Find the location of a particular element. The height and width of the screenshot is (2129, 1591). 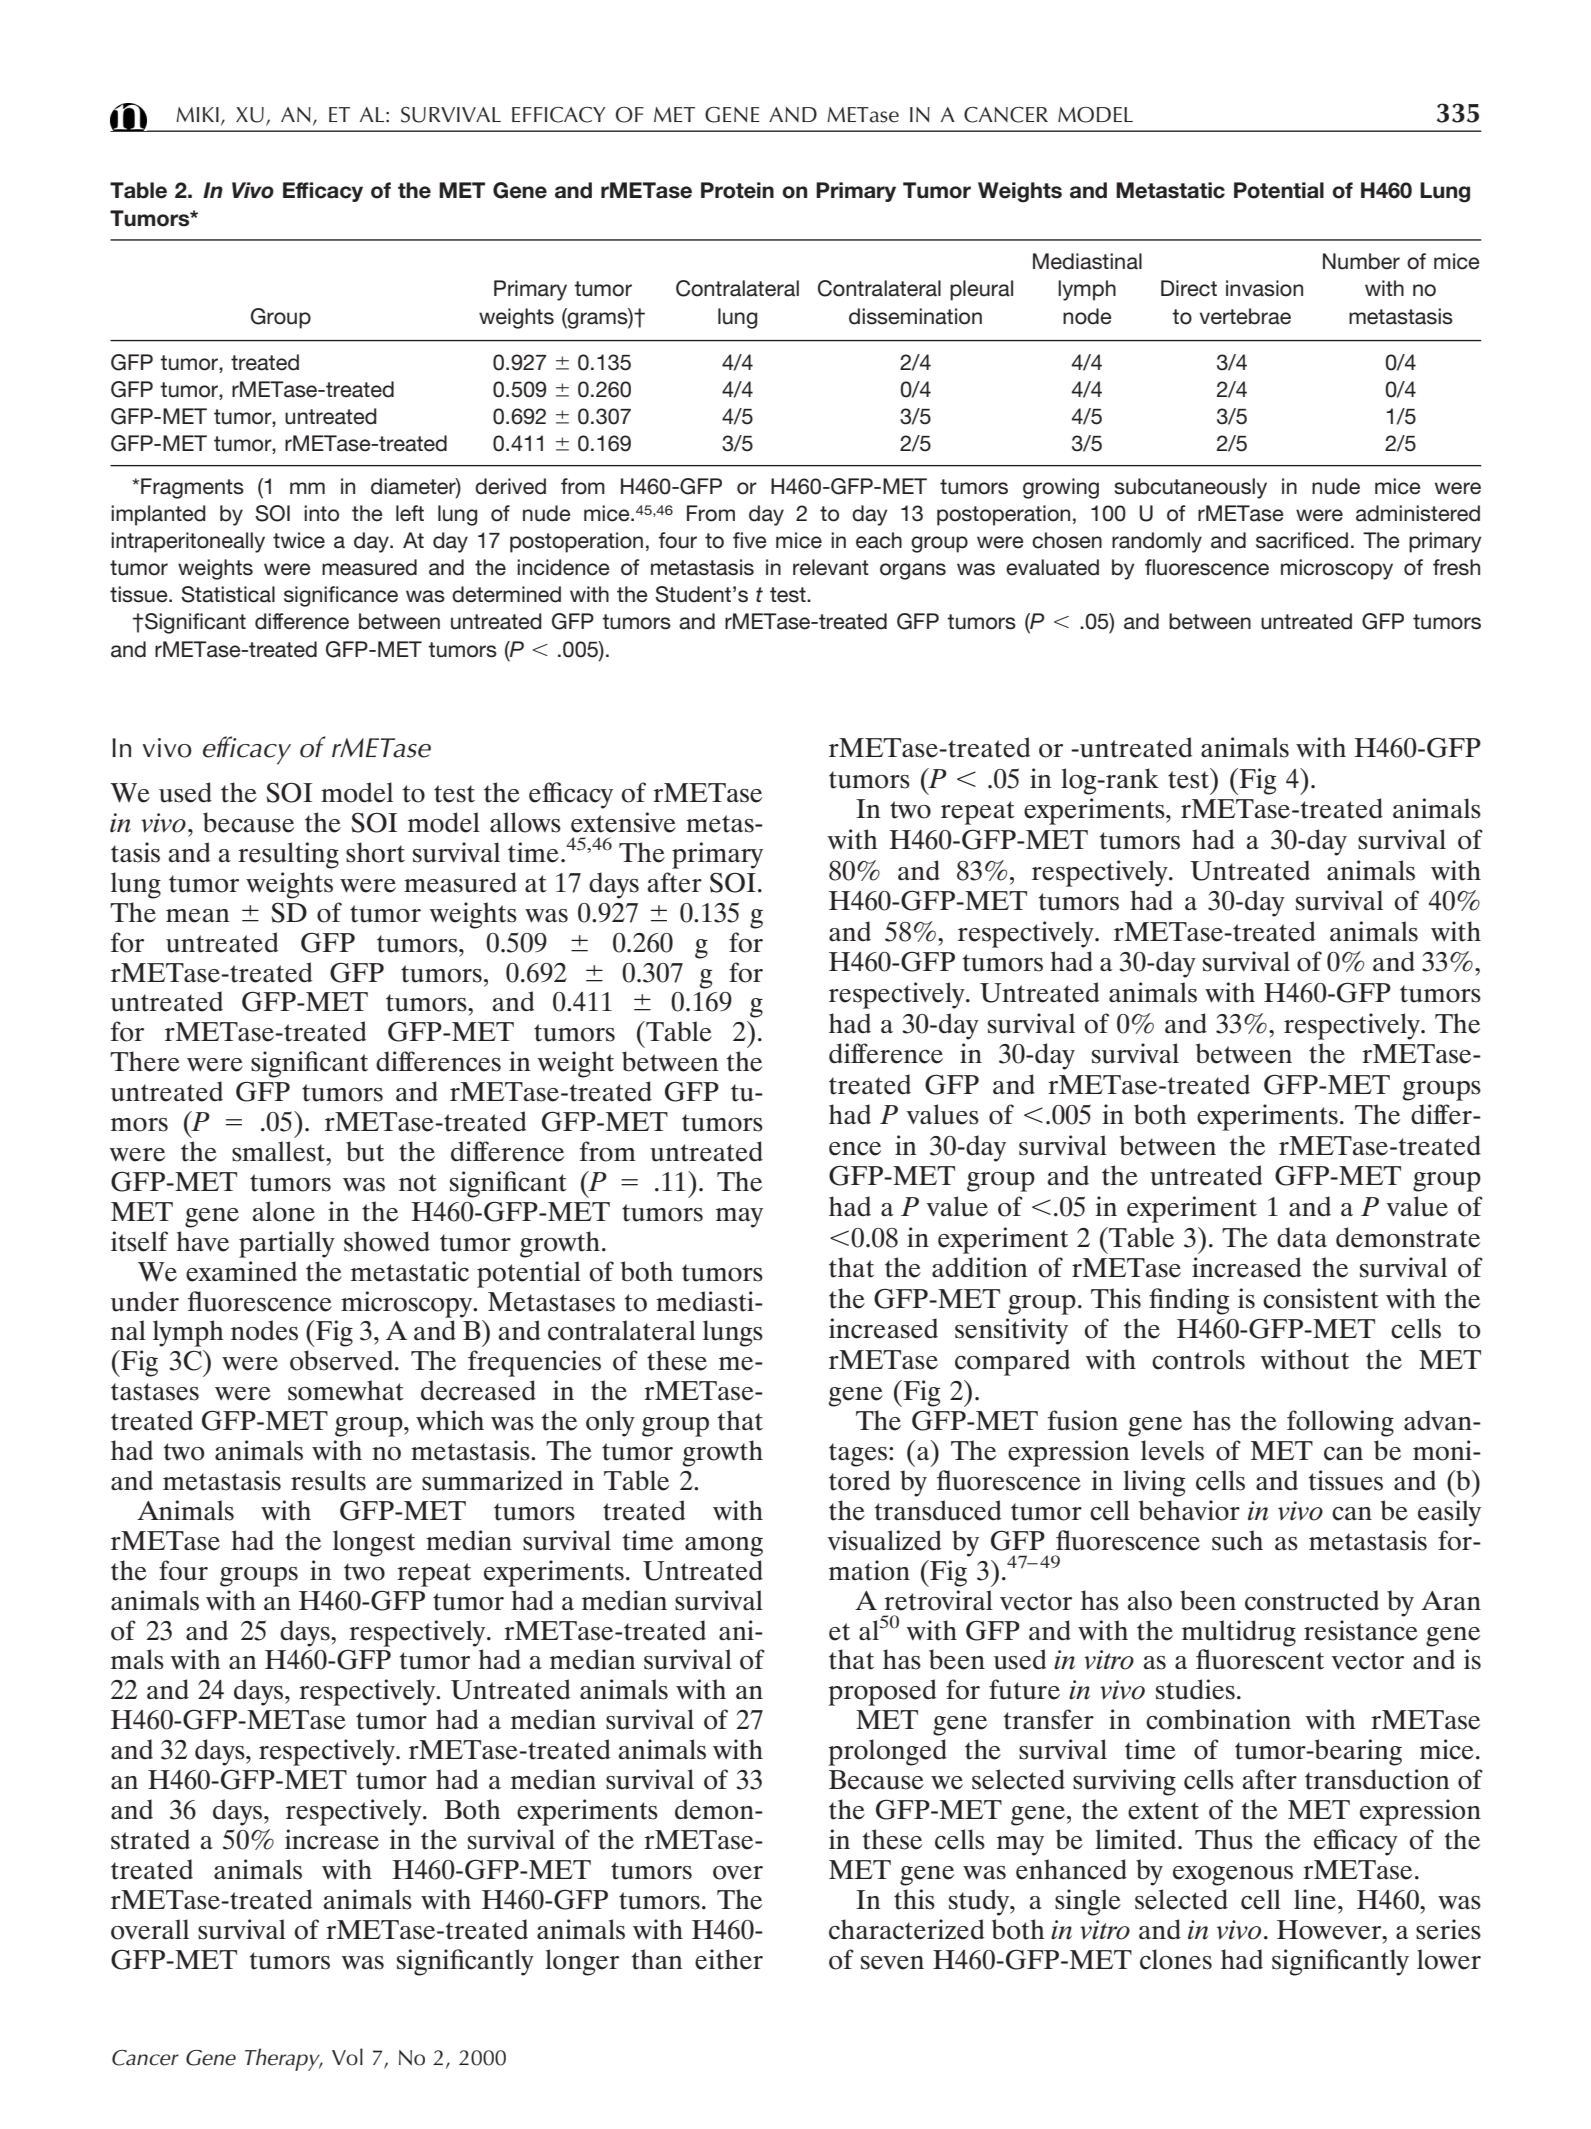

Protein is located at coordinates (737, 190).
